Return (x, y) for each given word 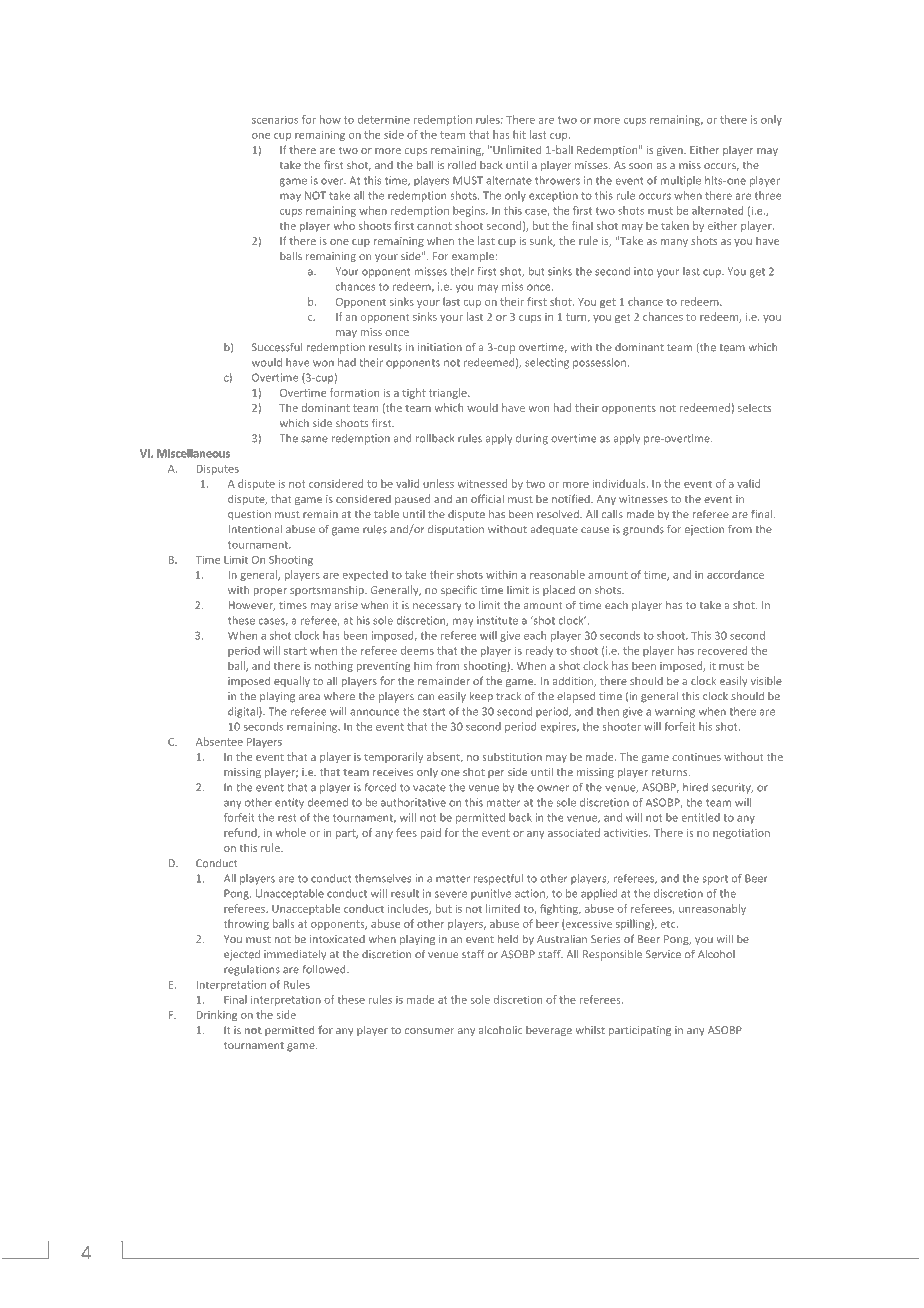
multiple (681, 181)
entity (289, 803)
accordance (735, 574)
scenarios (275, 119)
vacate (429, 788)
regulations (252, 970)
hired (695, 787)
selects (754, 407)
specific (459, 590)
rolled (462, 164)
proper (270, 592)
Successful (277, 347)
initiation (440, 347)
